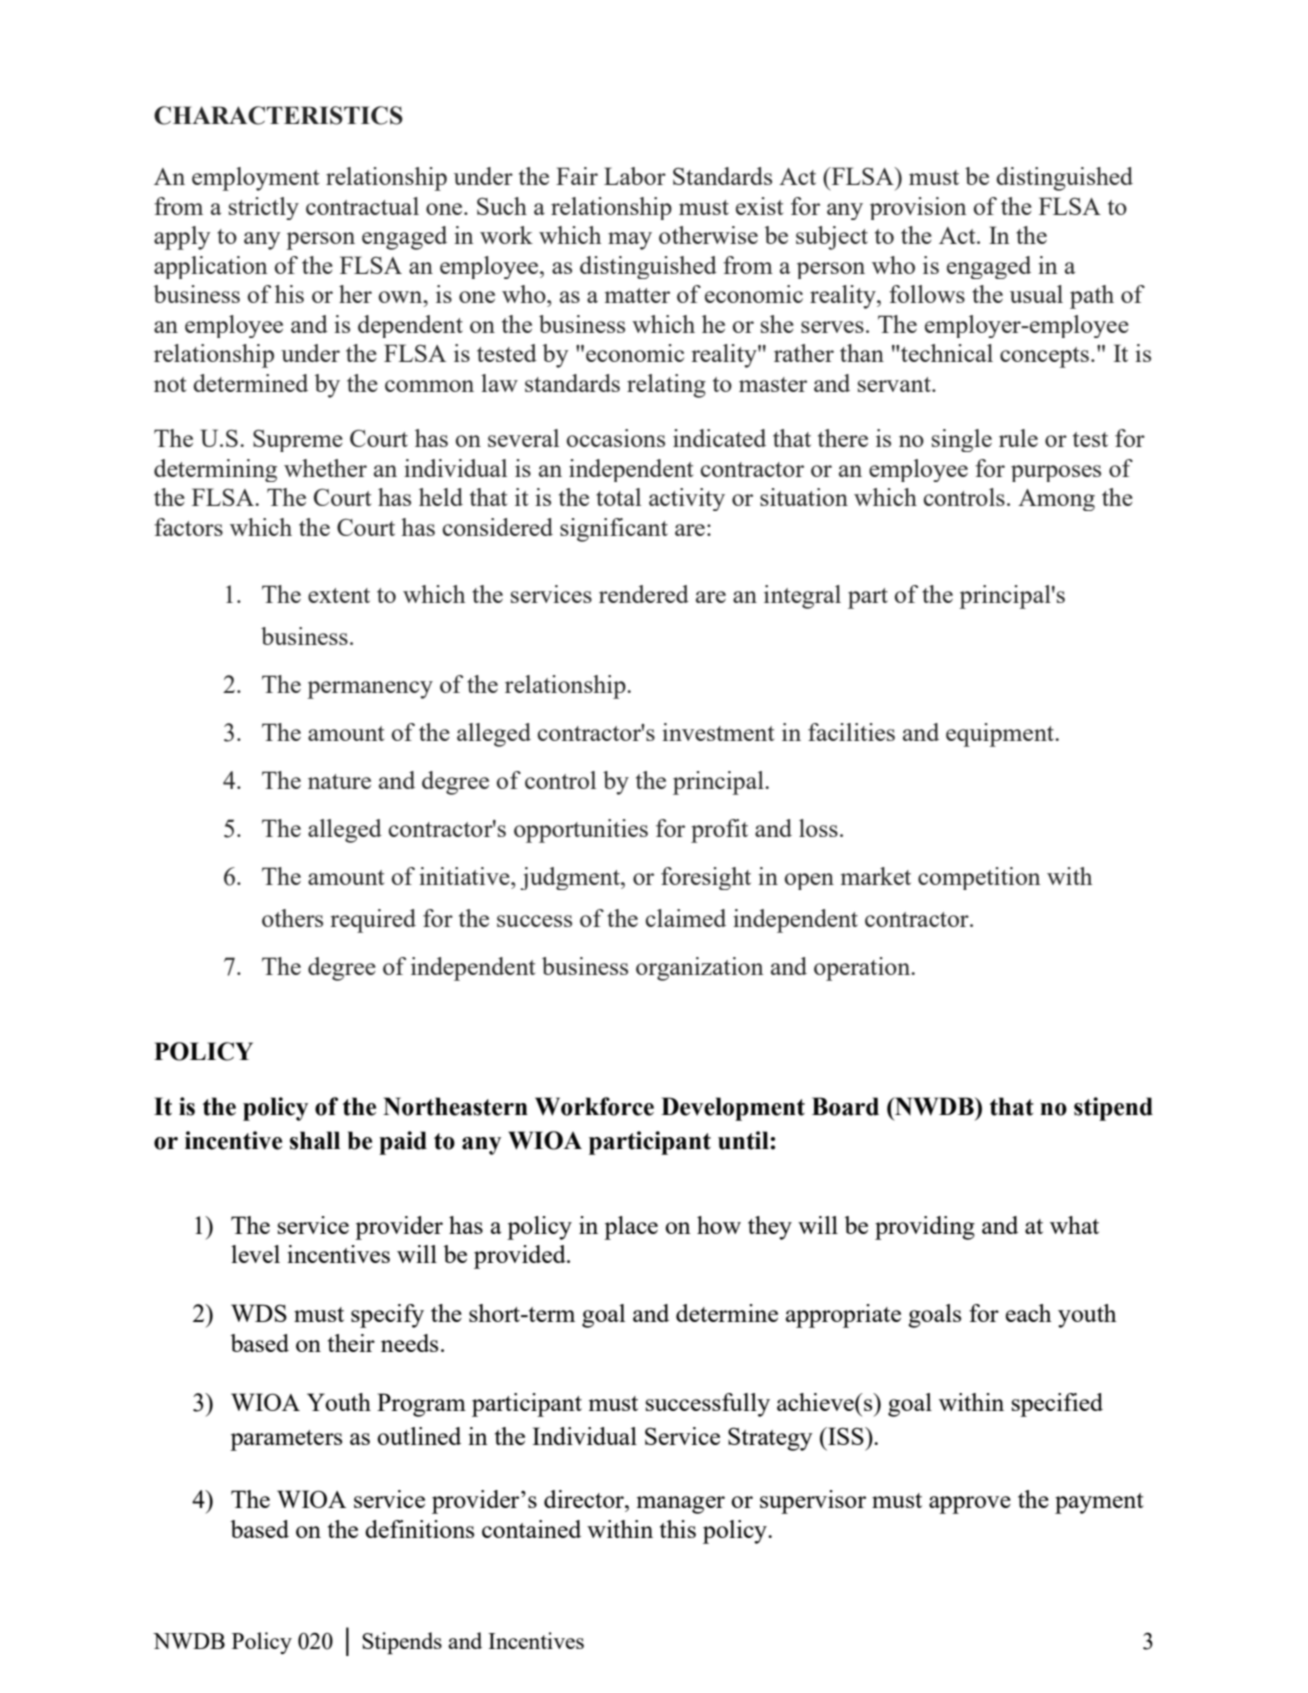 This screenshot has height=1693, width=1308. What do you see at coordinates (979, 878) in the screenshot?
I see `competition` at bounding box center [979, 878].
